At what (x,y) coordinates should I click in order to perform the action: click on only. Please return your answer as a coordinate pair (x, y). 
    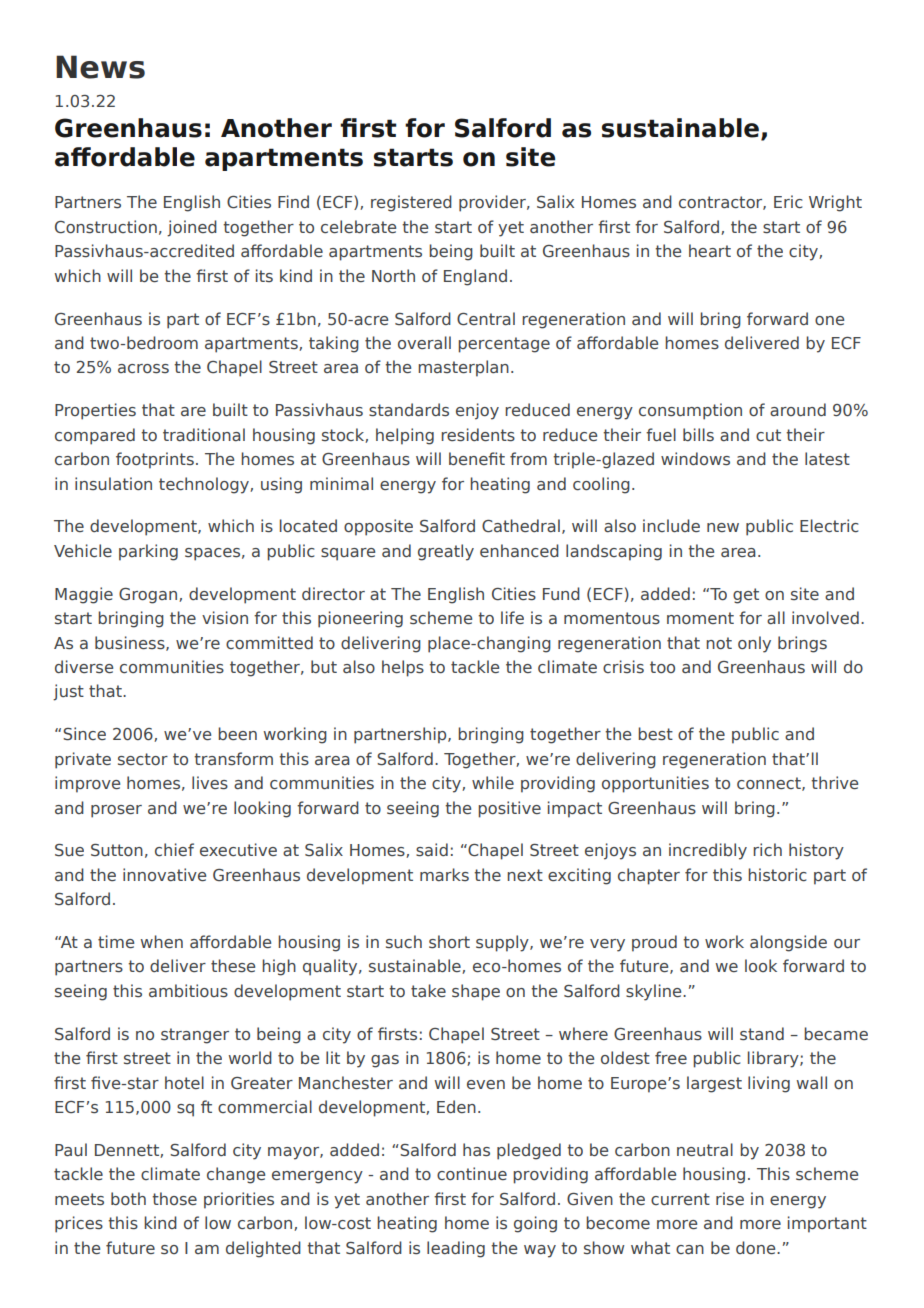
    Looking at the image, I should click on (754, 644).
